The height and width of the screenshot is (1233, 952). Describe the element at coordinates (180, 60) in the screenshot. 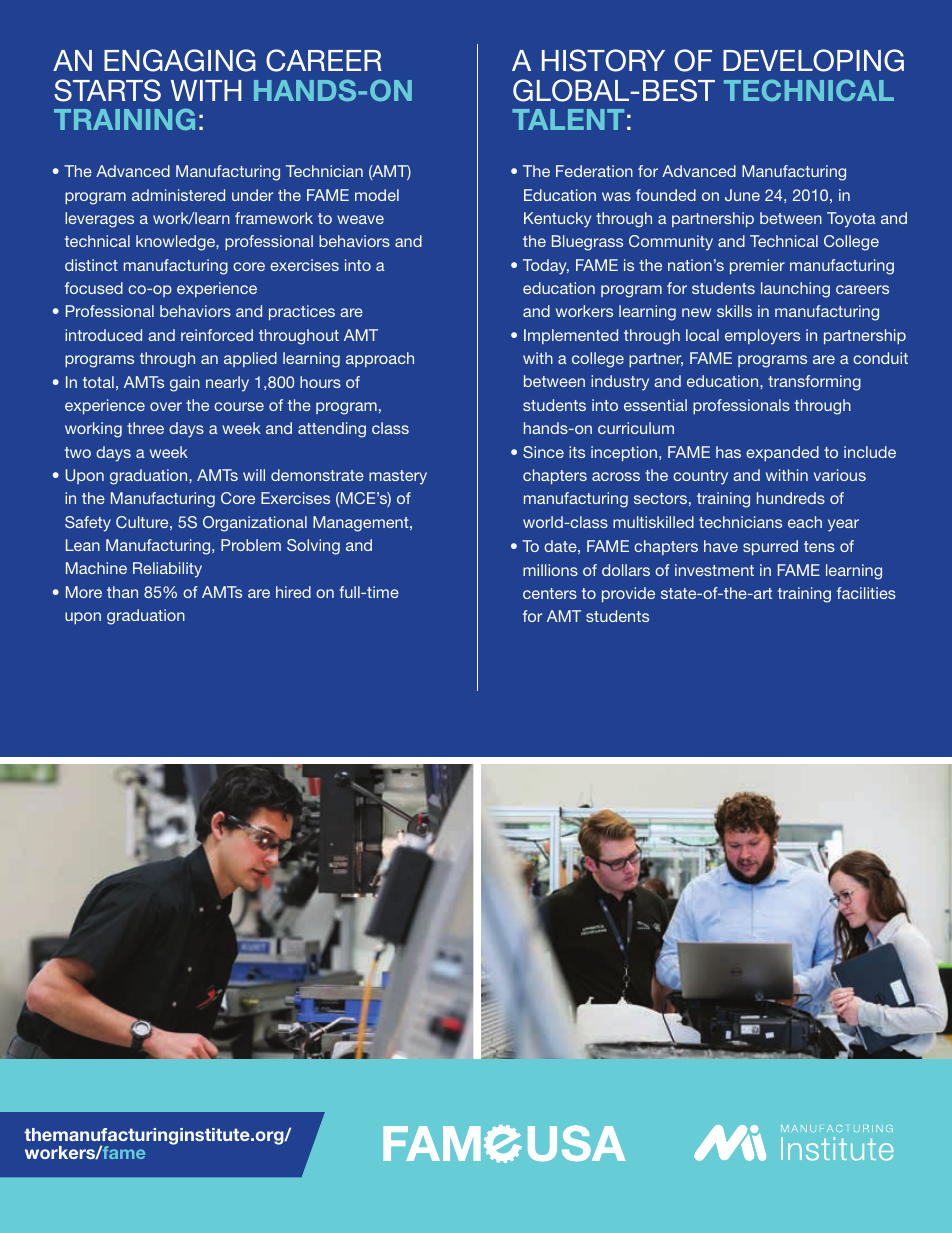

I see `ENGAGING` at that location.
